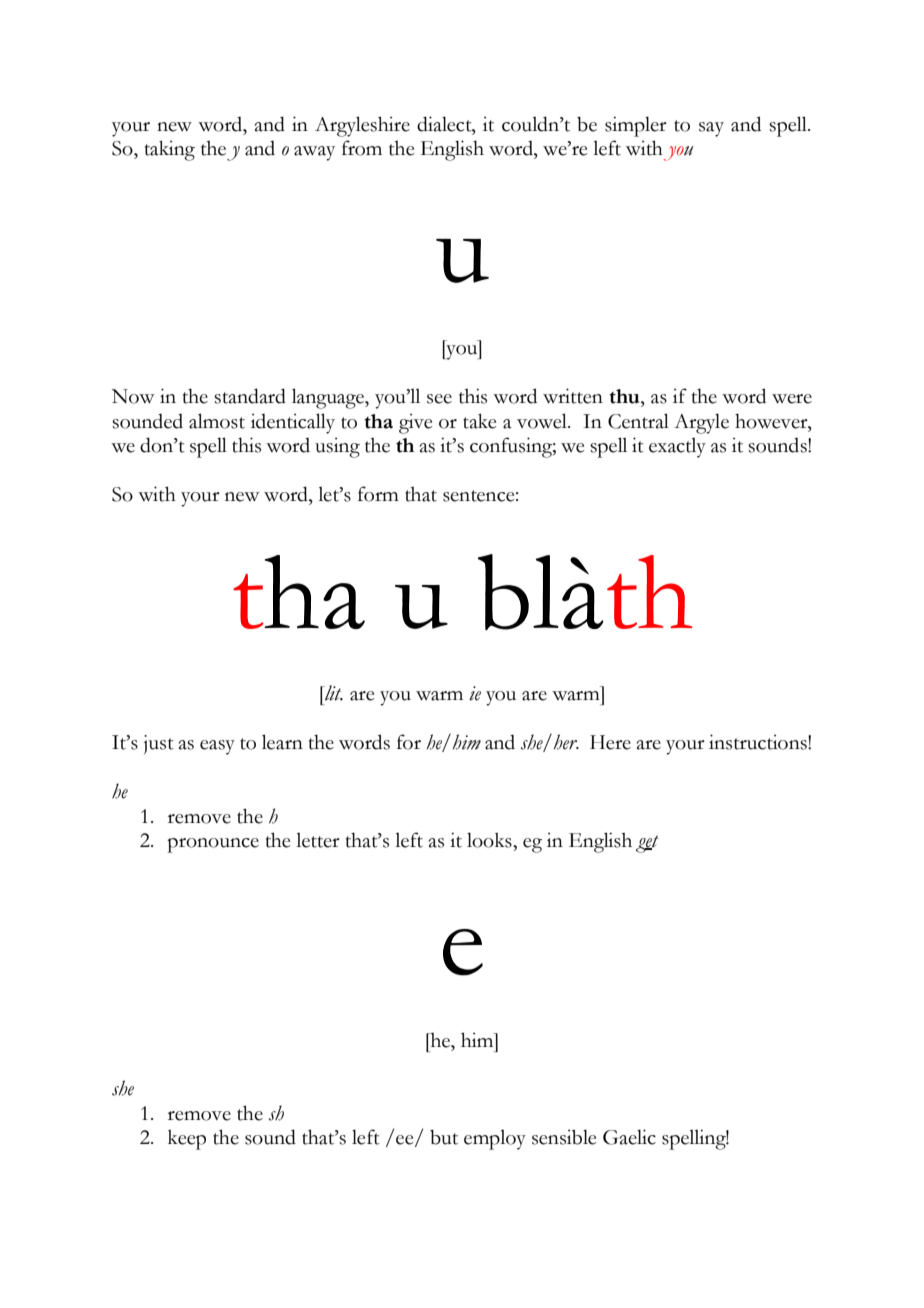  What do you see at coordinates (378, 494) in the document?
I see `form` at bounding box center [378, 494].
